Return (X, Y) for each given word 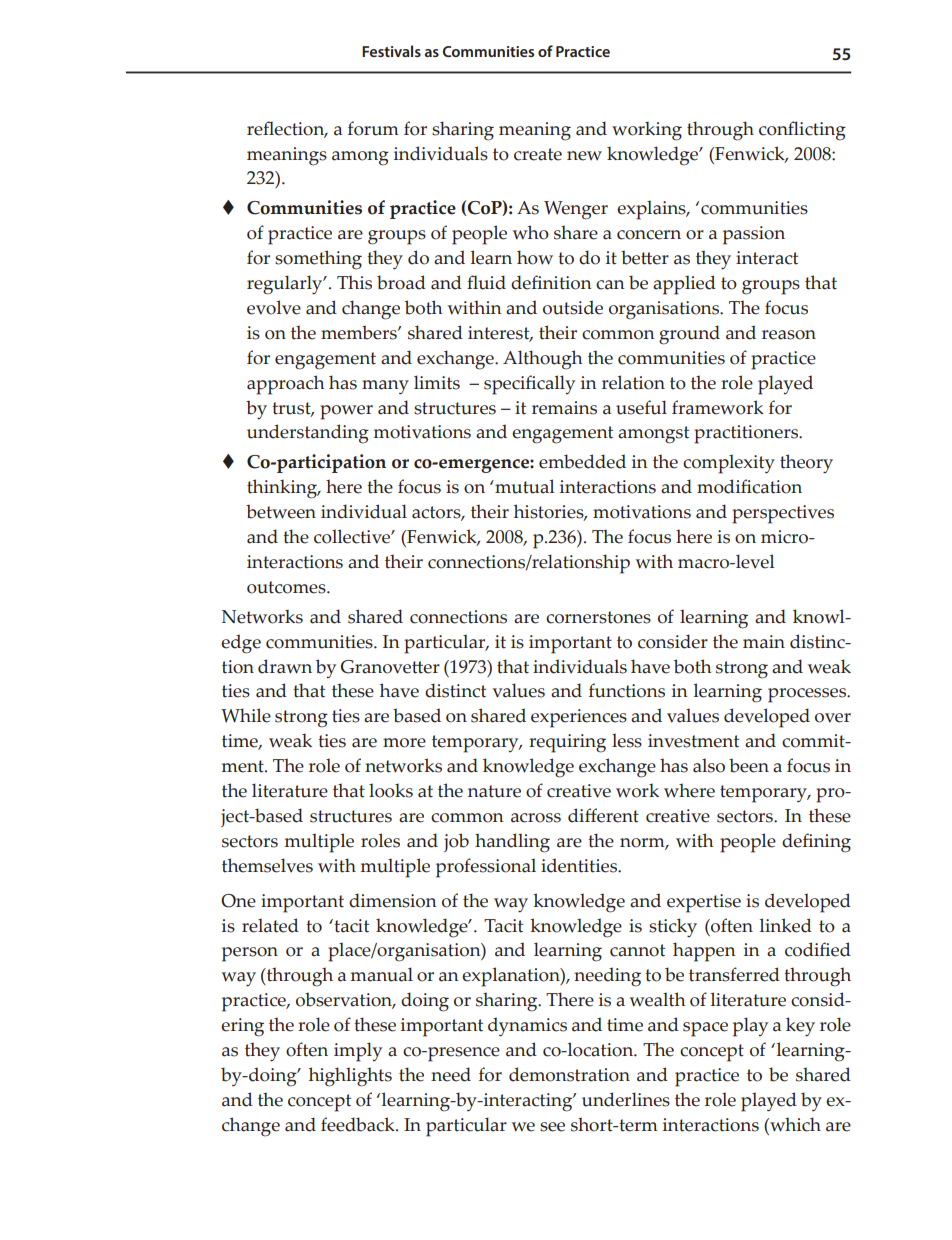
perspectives (783, 514)
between (281, 511)
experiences (579, 718)
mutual (524, 486)
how (535, 257)
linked (786, 925)
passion (754, 235)
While (246, 715)
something (318, 260)
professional (486, 868)
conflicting (802, 131)
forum (373, 128)
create (538, 154)
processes (808, 695)
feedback (359, 1124)
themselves (267, 865)
